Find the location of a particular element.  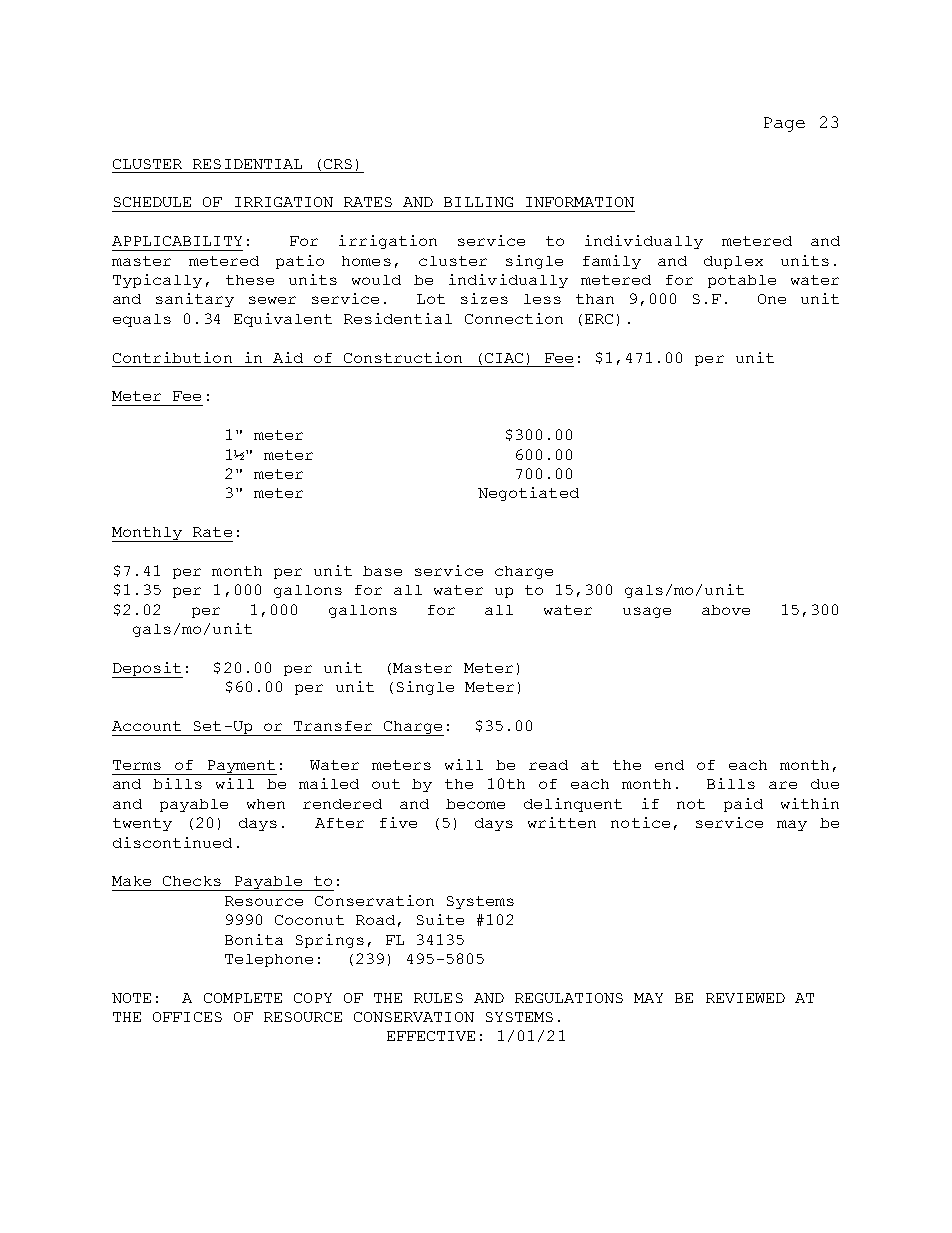

read is located at coordinates (548, 765).
